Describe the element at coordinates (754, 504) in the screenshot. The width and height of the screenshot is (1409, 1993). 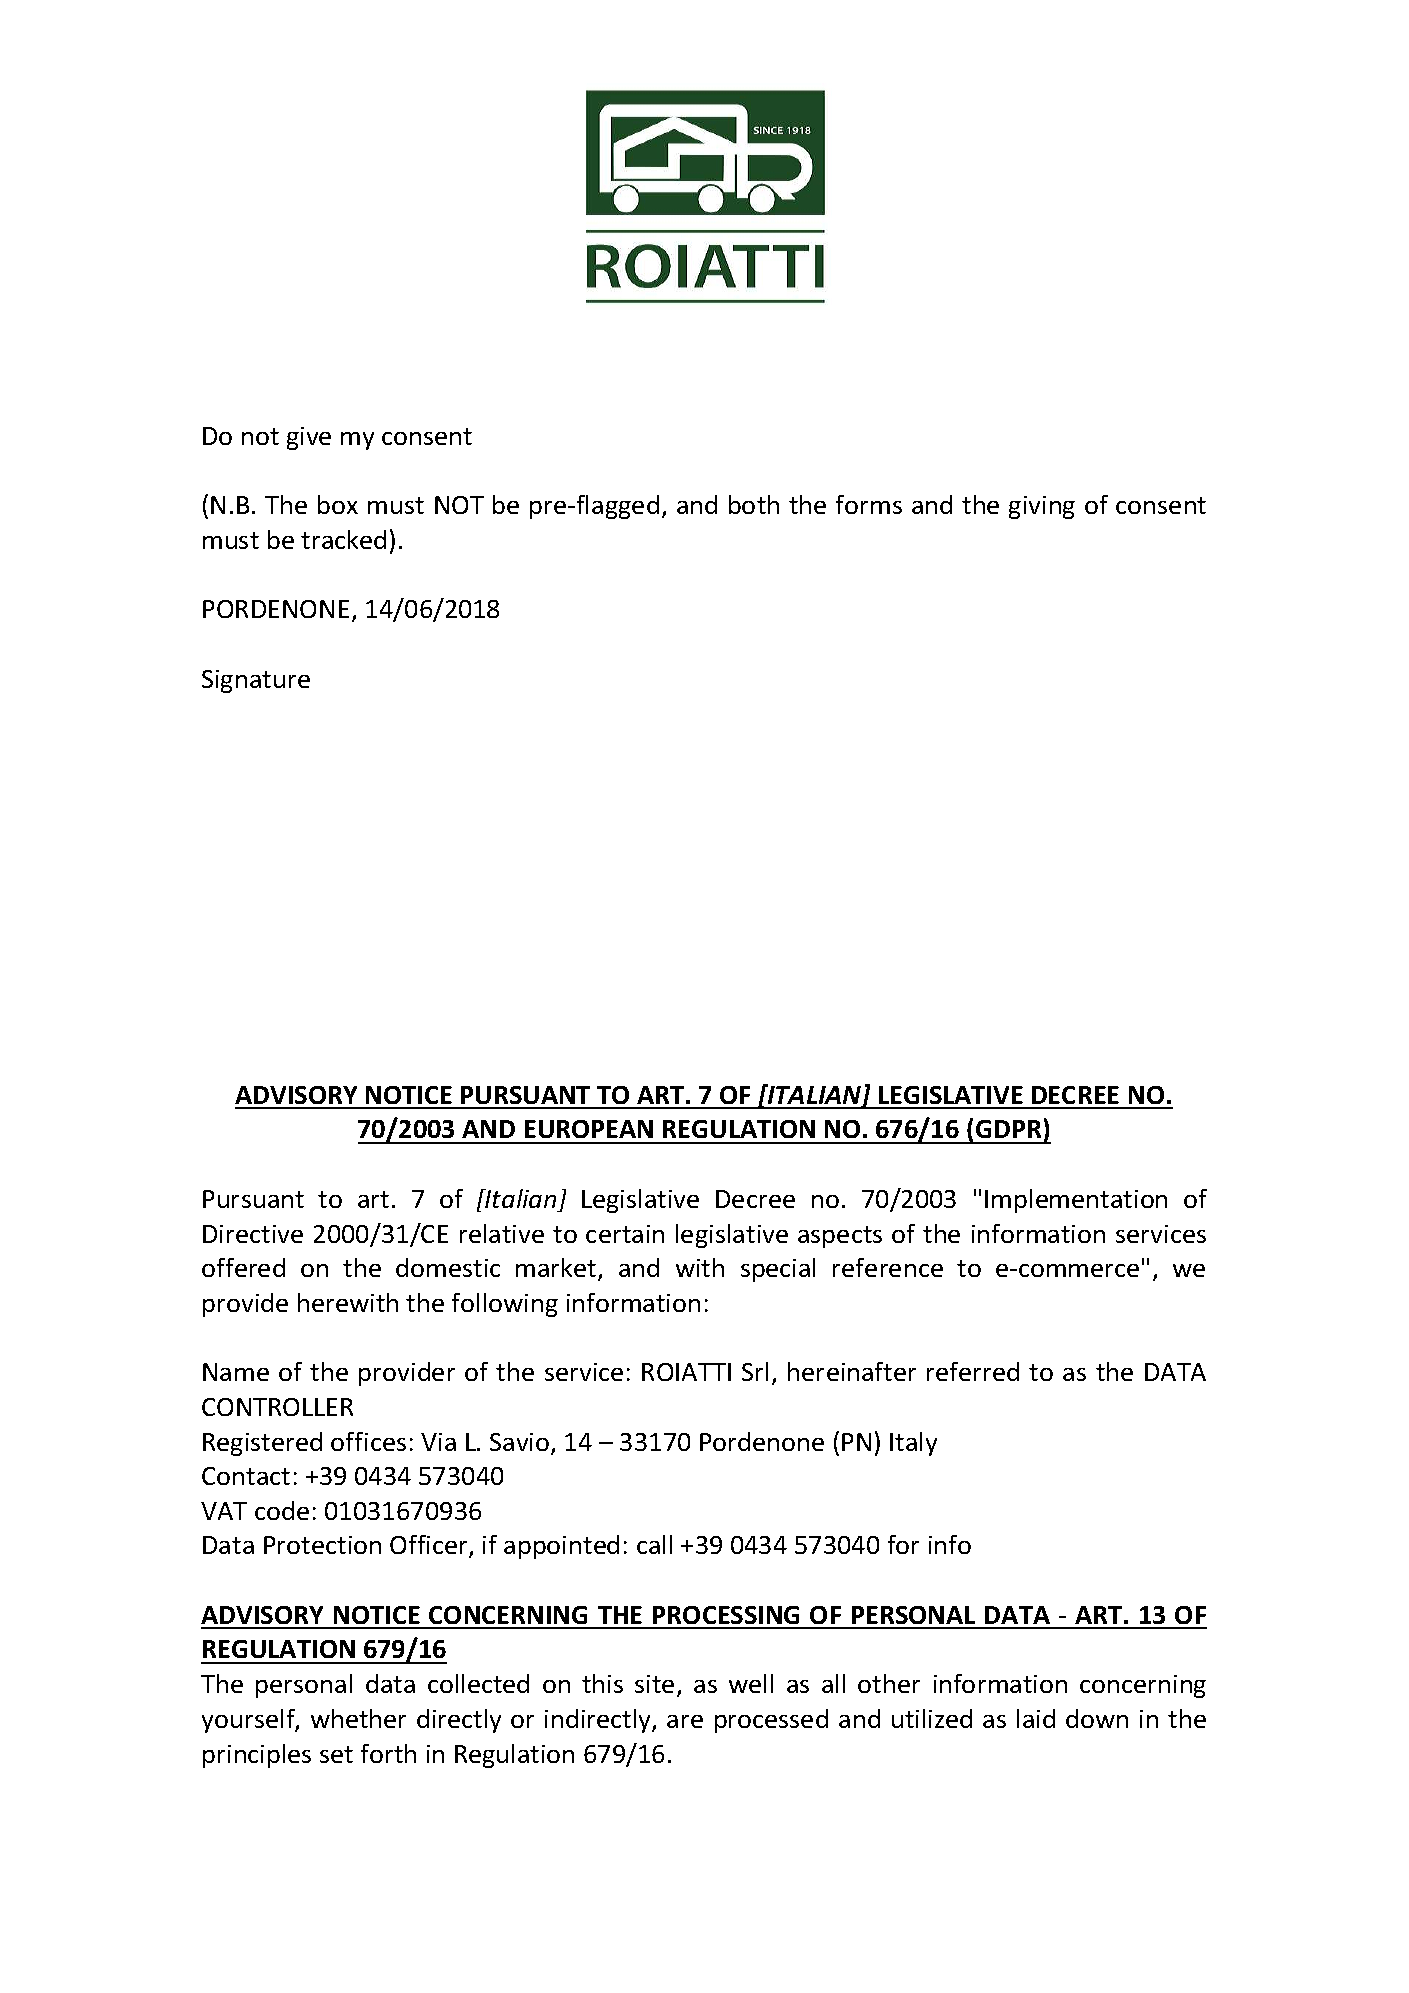
I see `both` at that location.
